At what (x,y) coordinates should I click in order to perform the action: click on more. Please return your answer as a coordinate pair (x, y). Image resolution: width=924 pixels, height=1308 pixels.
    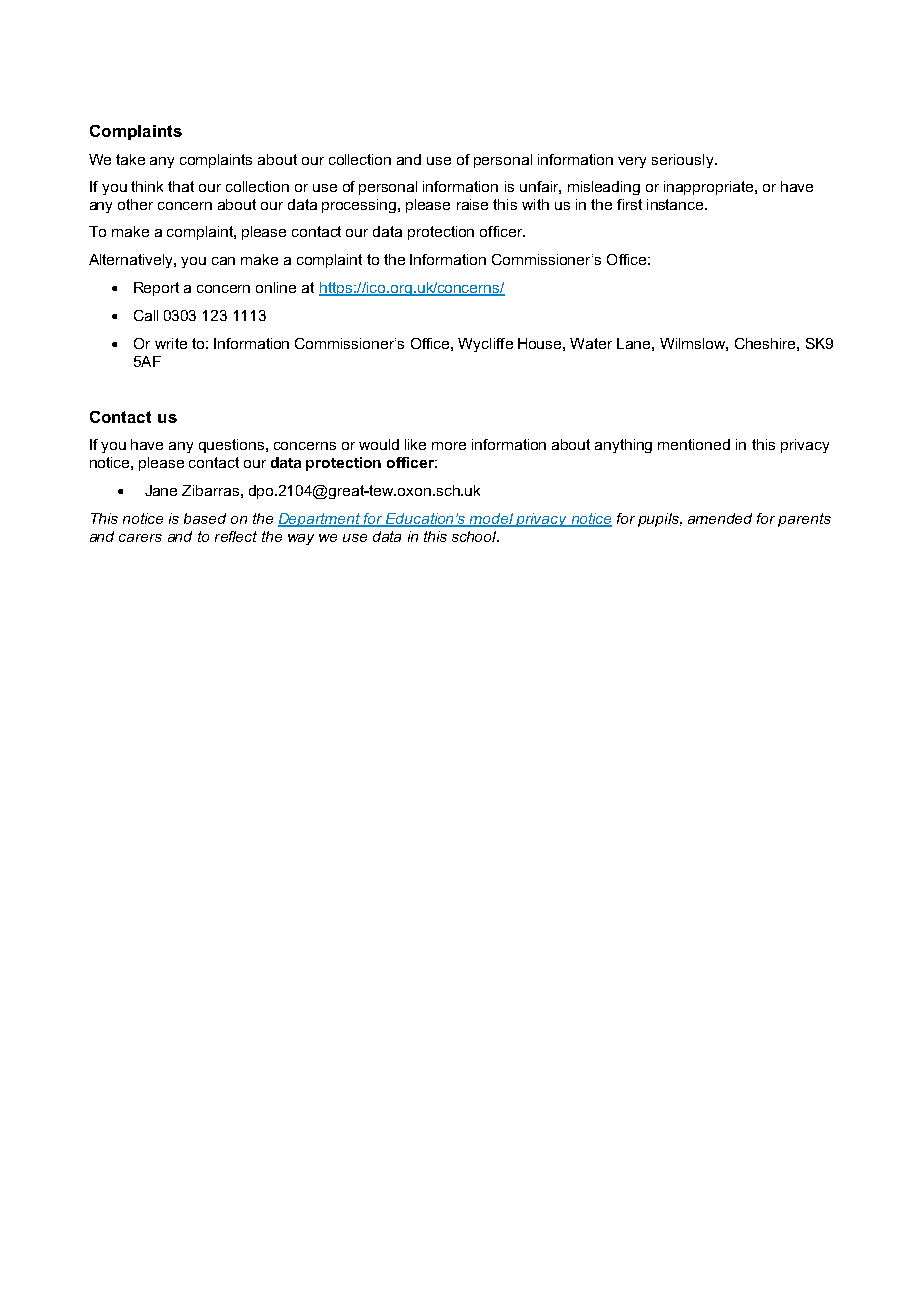
    Looking at the image, I should click on (449, 446).
